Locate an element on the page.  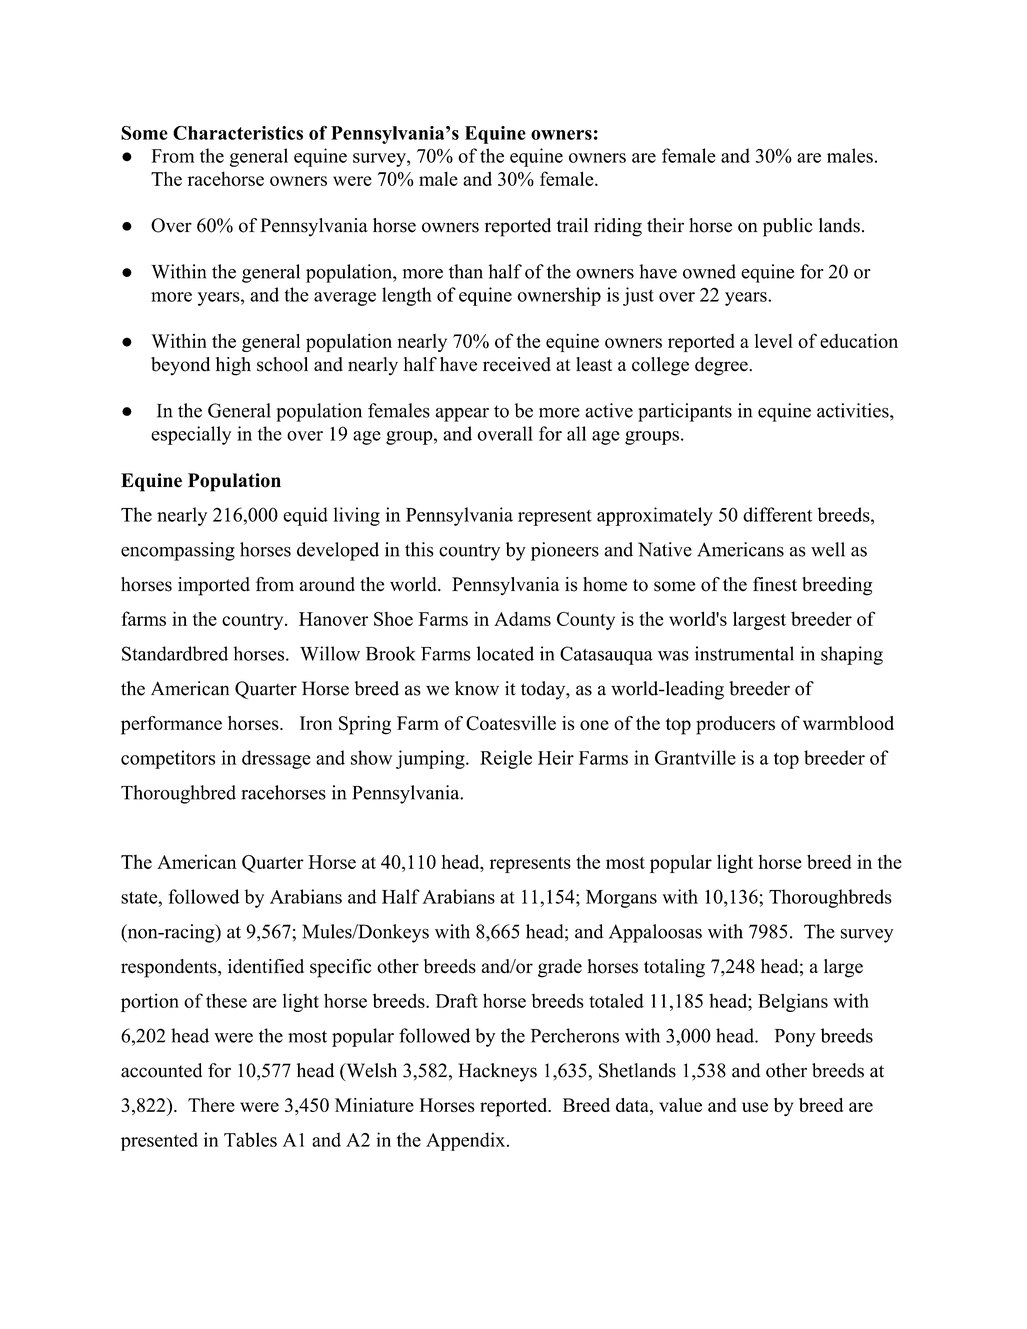
There is located at coordinates (211, 1105).
